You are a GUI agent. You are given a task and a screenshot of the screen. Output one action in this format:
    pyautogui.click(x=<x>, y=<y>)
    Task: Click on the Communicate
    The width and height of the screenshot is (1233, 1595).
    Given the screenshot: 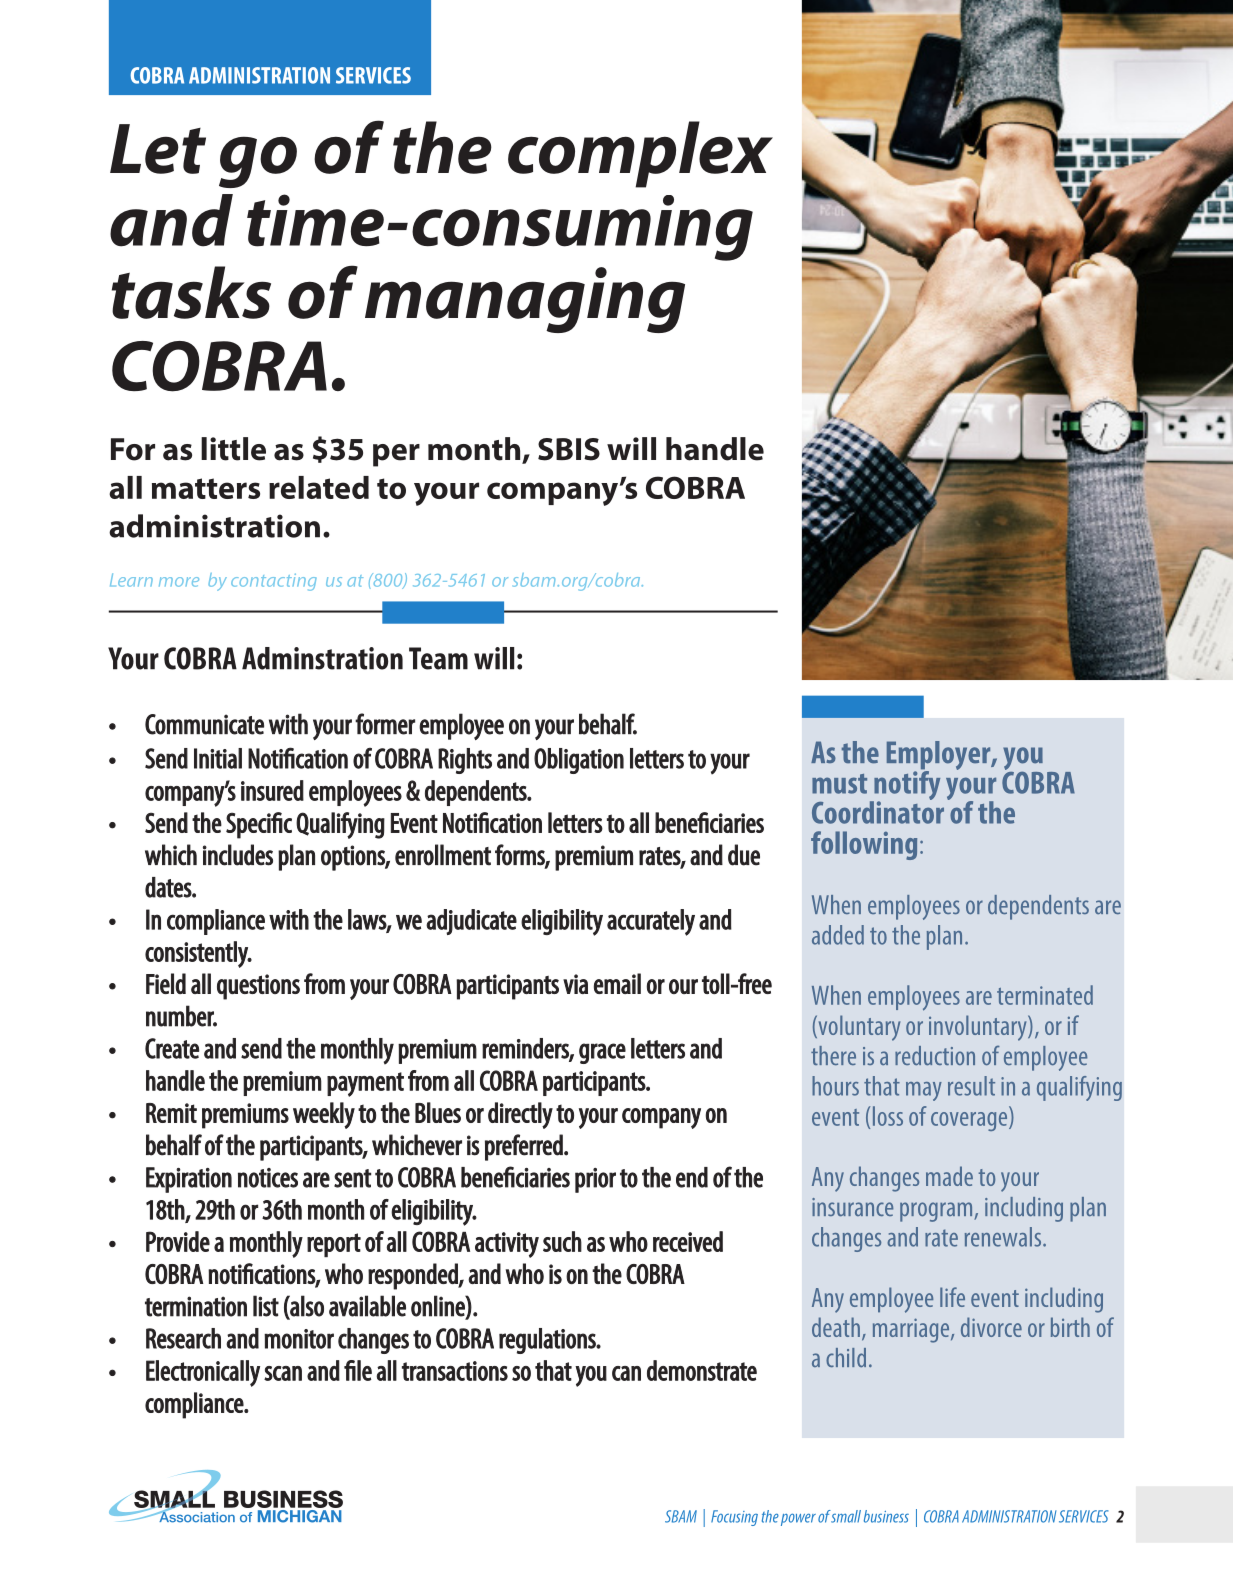 What is the action you would take?
    pyautogui.click(x=204, y=724)
